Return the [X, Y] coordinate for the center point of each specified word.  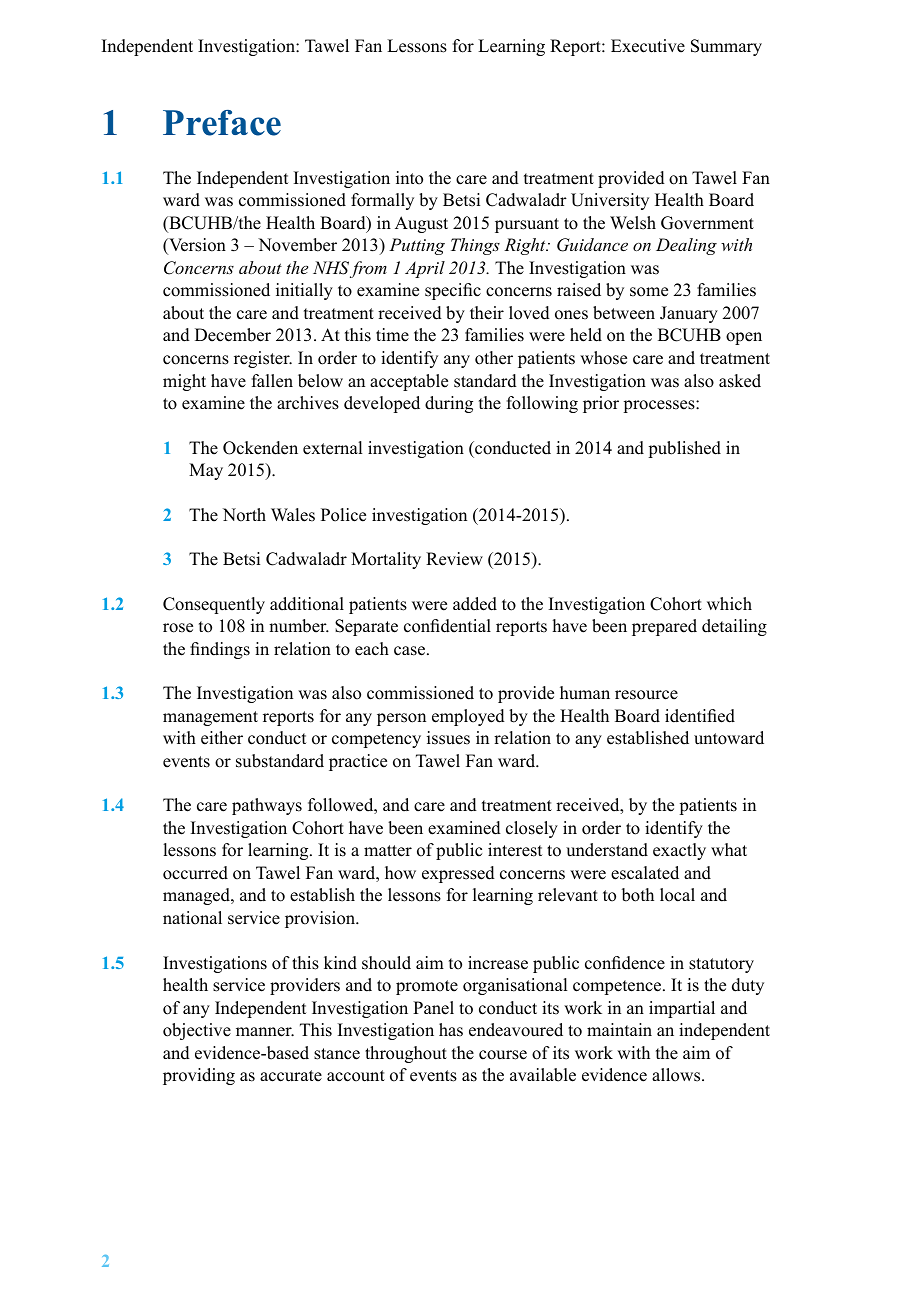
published [684, 449]
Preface [222, 123]
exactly [679, 851]
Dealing [686, 246]
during [449, 404]
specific [453, 291]
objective [197, 1031]
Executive [648, 46]
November [297, 245]
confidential [447, 626]
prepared [664, 627]
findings [220, 650]
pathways [267, 806]
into [409, 178]
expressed [458, 874]
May [206, 471]
